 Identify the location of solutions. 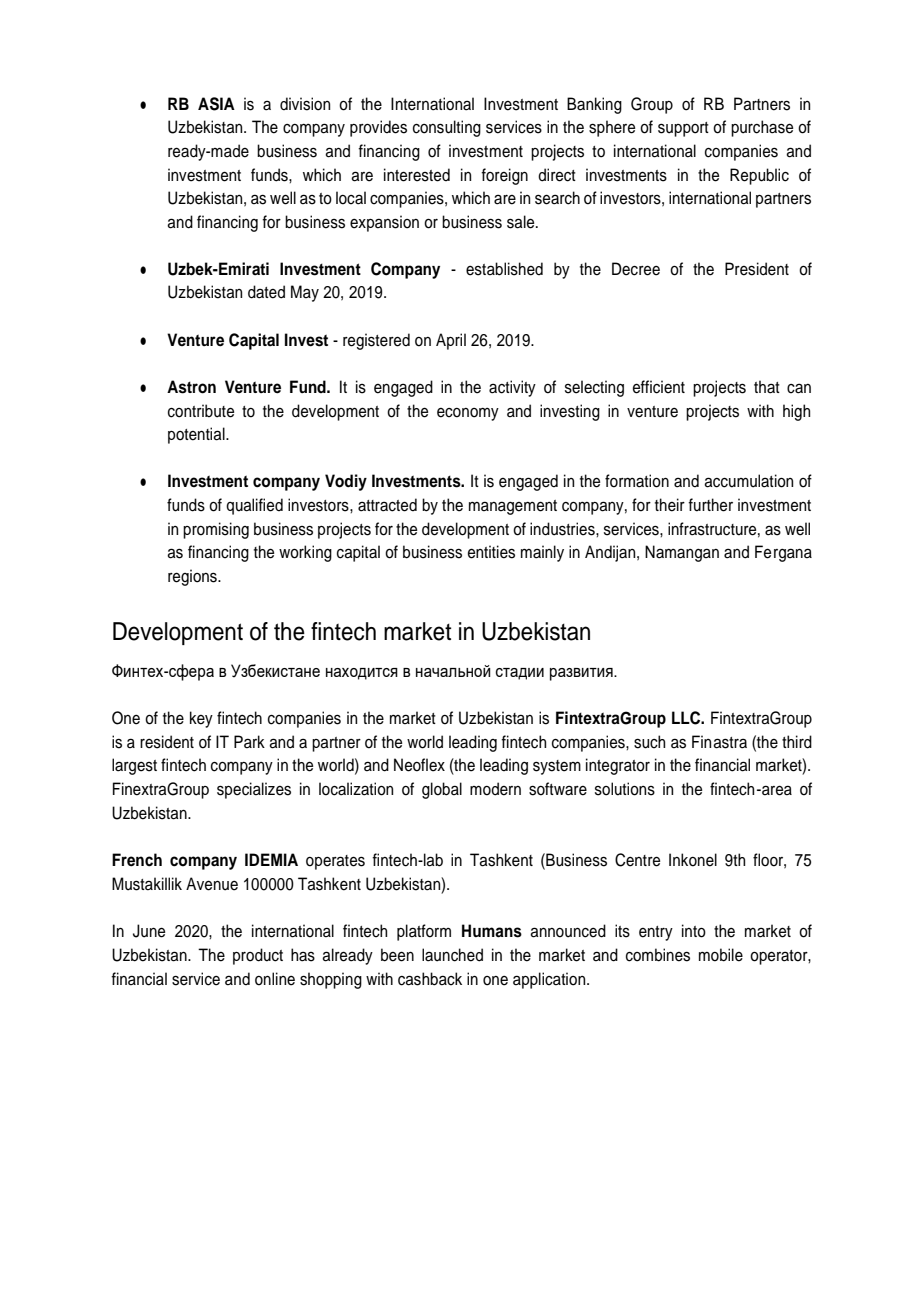
(625, 789).
